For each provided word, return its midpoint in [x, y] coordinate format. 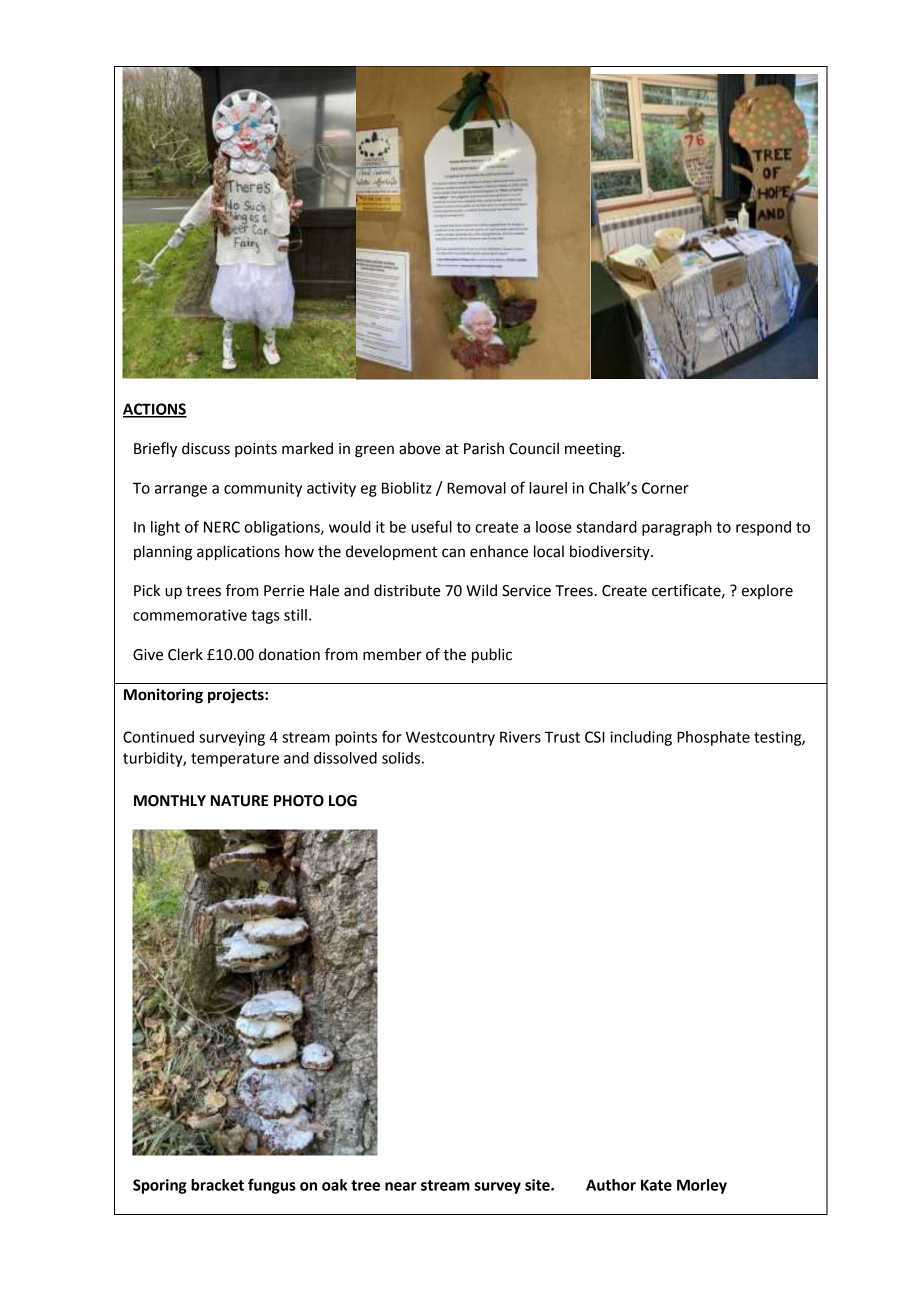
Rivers [520, 737]
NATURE [239, 801]
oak [334, 1185]
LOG [343, 801]
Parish [484, 448]
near [401, 1186]
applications [238, 553]
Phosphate [713, 738]
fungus [272, 1186]
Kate [656, 1185]
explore [767, 591]
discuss [206, 448]
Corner [665, 488]
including [641, 738]
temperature [235, 760]
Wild [481, 590]
